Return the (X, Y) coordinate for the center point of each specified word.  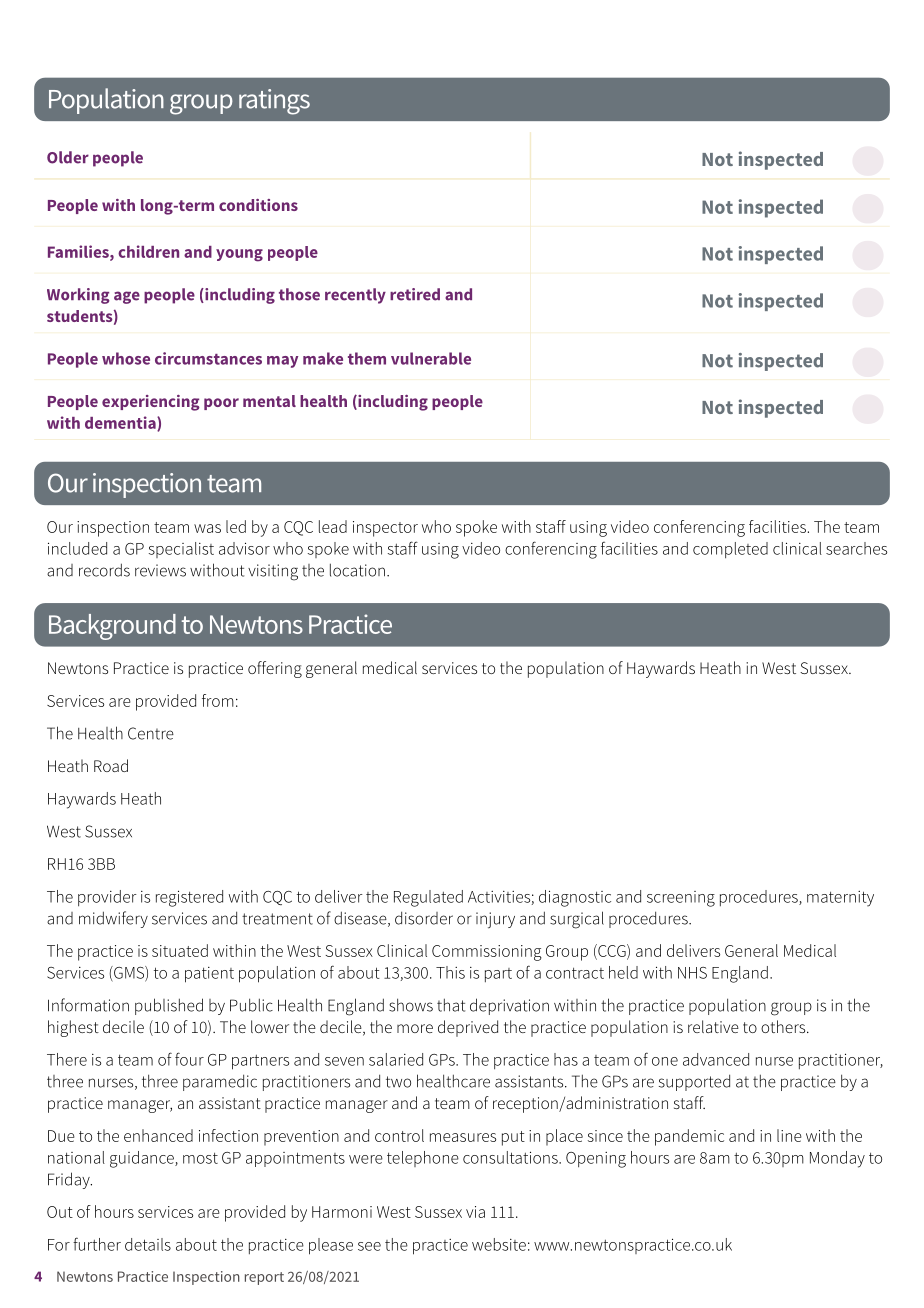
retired (415, 294)
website (499, 1244)
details (148, 1244)
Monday (837, 1159)
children (148, 251)
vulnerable (431, 358)
